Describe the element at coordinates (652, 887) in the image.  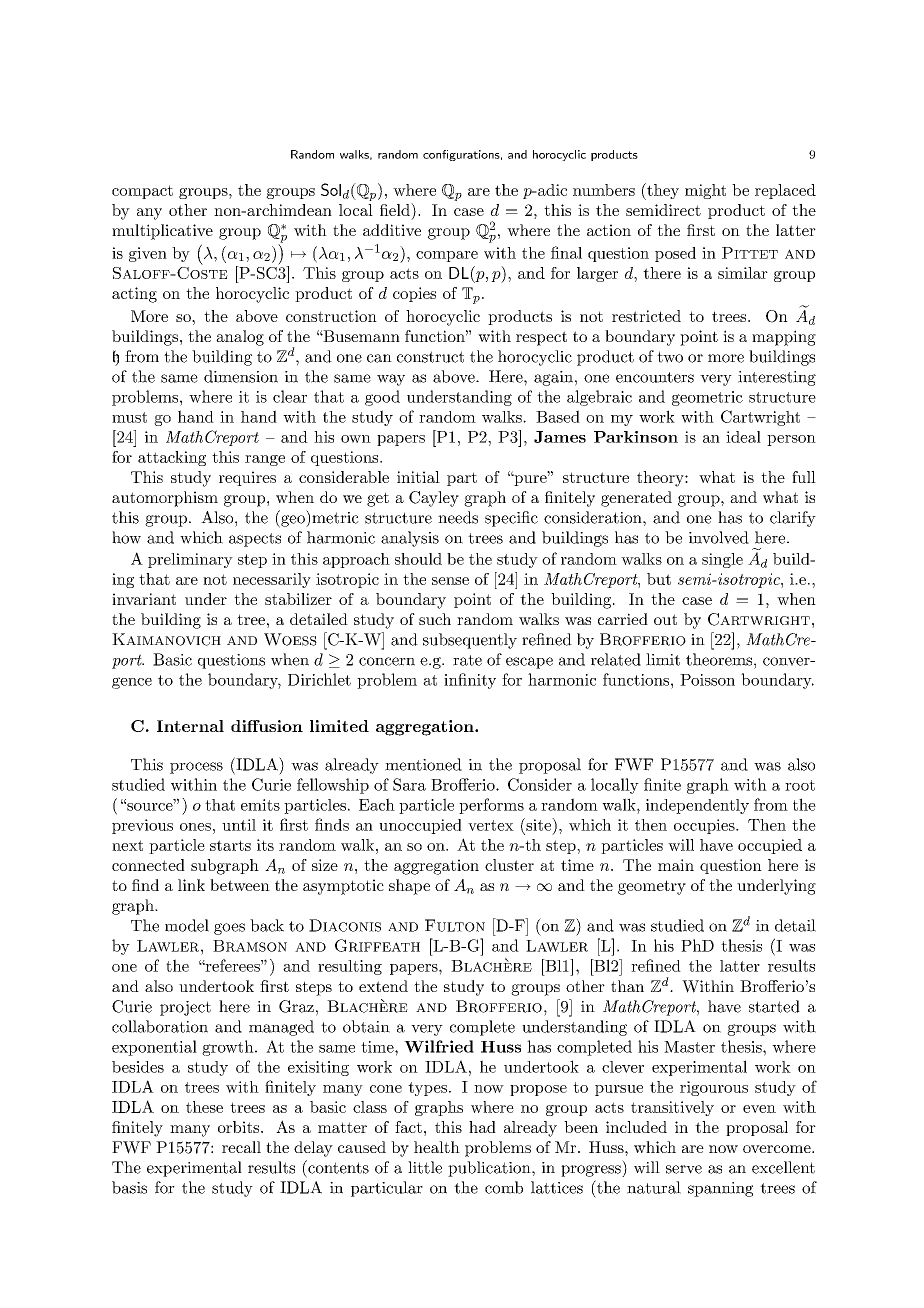
I see `geometry` at that location.
